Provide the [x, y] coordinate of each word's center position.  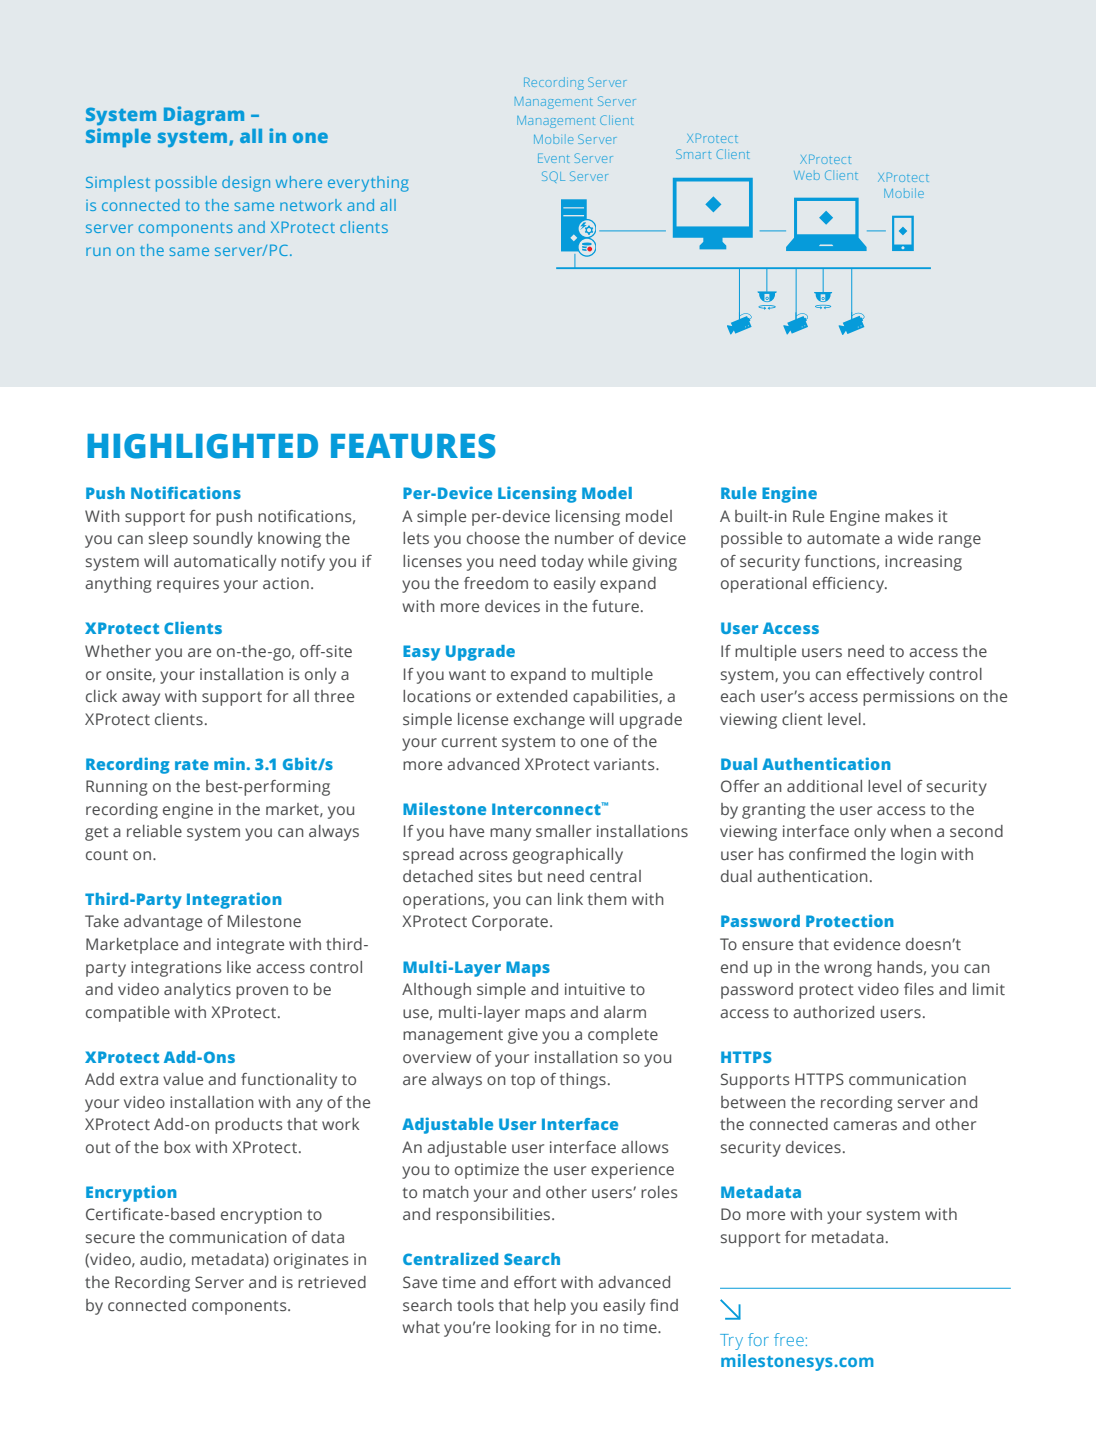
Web [807, 175]
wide [915, 538]
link [570, 899]
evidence [867, 944]
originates [311, 1261]
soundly [223, 540]
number [584, 538]
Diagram [204, 115]
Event [554, 158]
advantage [163, 923]
